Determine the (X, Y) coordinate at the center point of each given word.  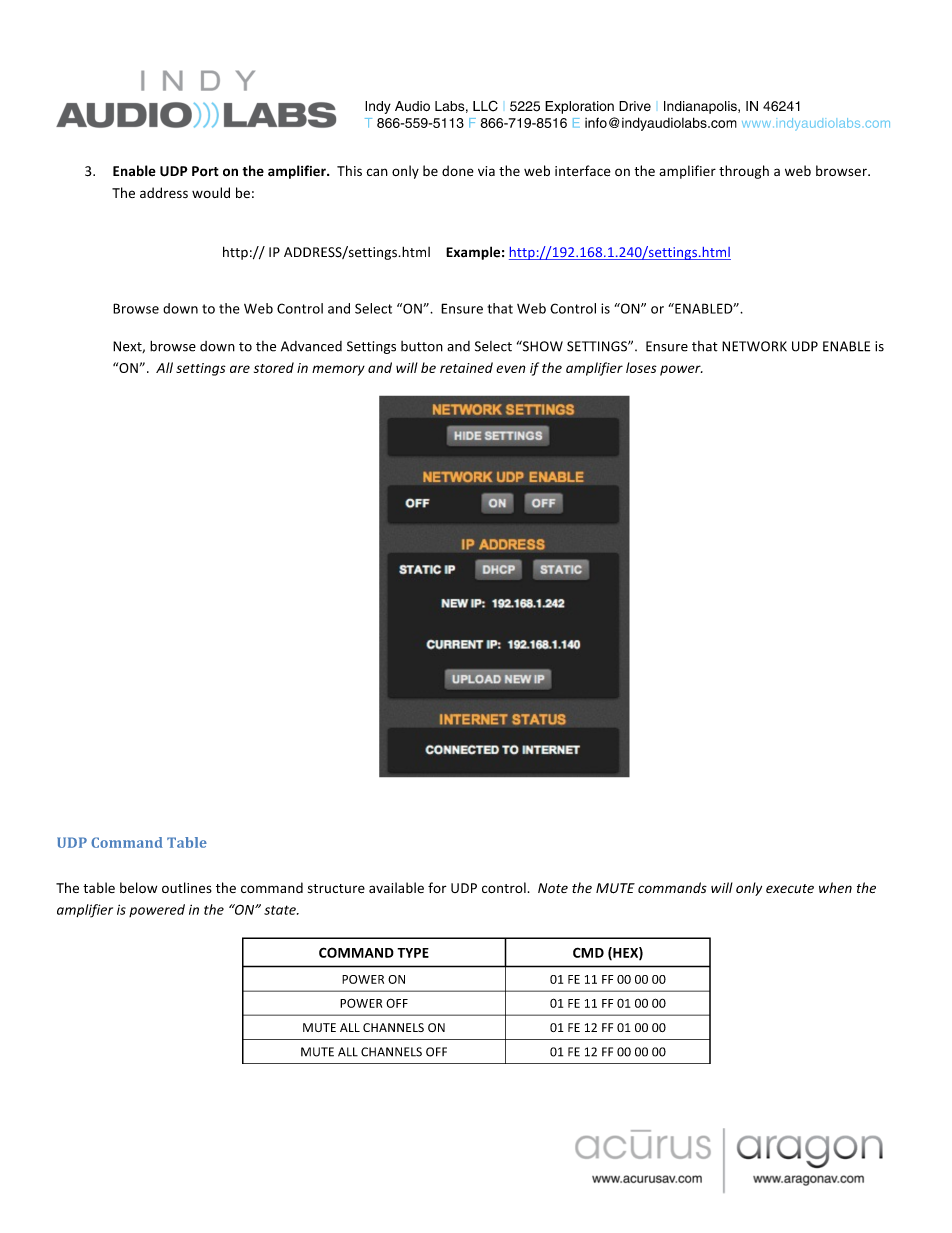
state (281, 910)
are (240, 369)
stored (274, 367)
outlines (187, 887)
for (437, 887)
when (835, 887)
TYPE (413, 953)
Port (205, 171)
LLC (485, 106)
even (511, 369)
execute (790, 888)
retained (466, 367)
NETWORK (754, 346)
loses (641, 367)
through (744, 172)
